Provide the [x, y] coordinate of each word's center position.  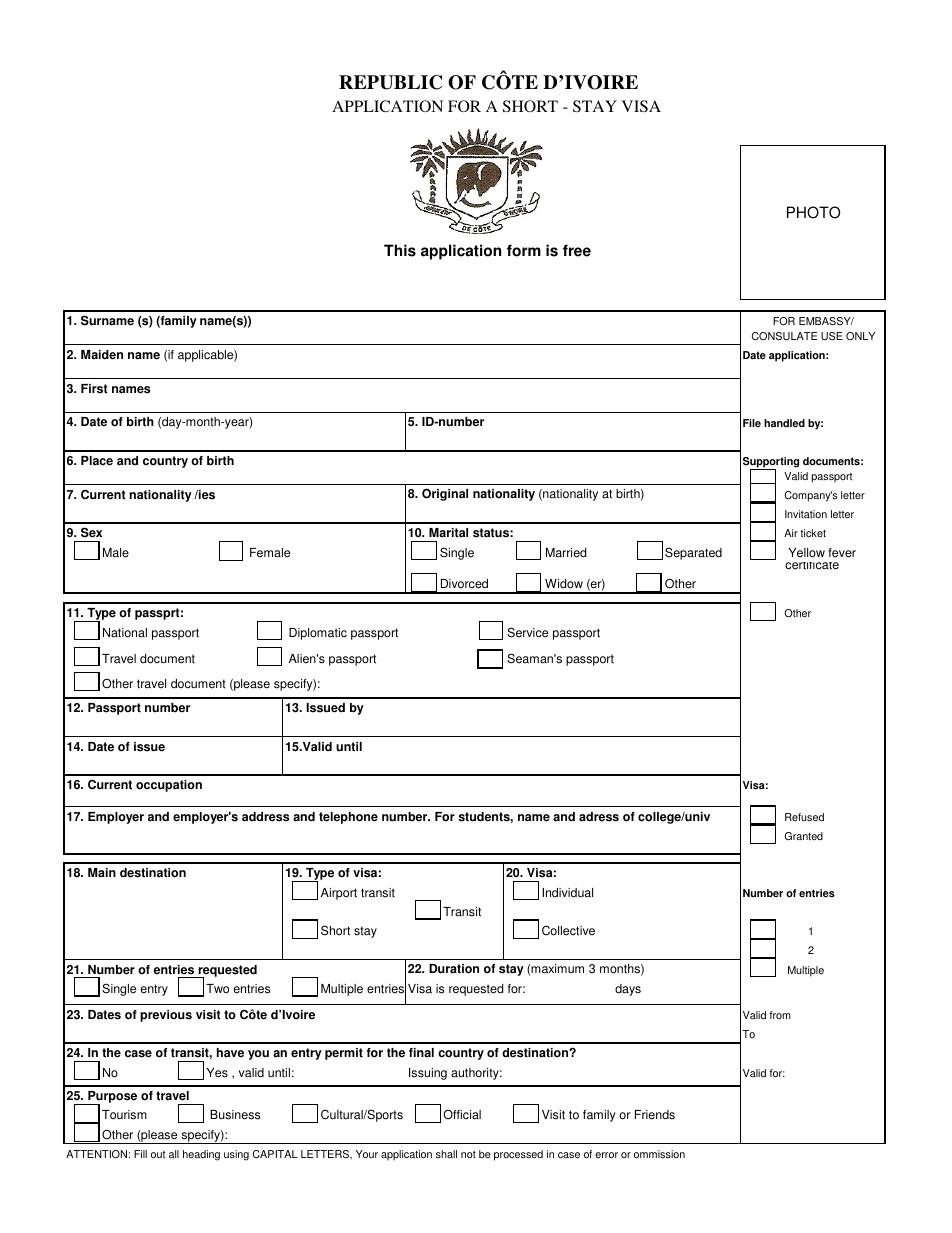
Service [527, 632]
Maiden [102, 355]
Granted [803, 836]
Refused [804, 817]
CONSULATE [784, 336]
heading [201, 1155]
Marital [448, 533]
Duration [454, 969]
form [524, 250]
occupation [169, 786]
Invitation [806, 514]
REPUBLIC [390, 82]
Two [217, 989]
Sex [91, 532]
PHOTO [814, 212]
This [400, 250]
